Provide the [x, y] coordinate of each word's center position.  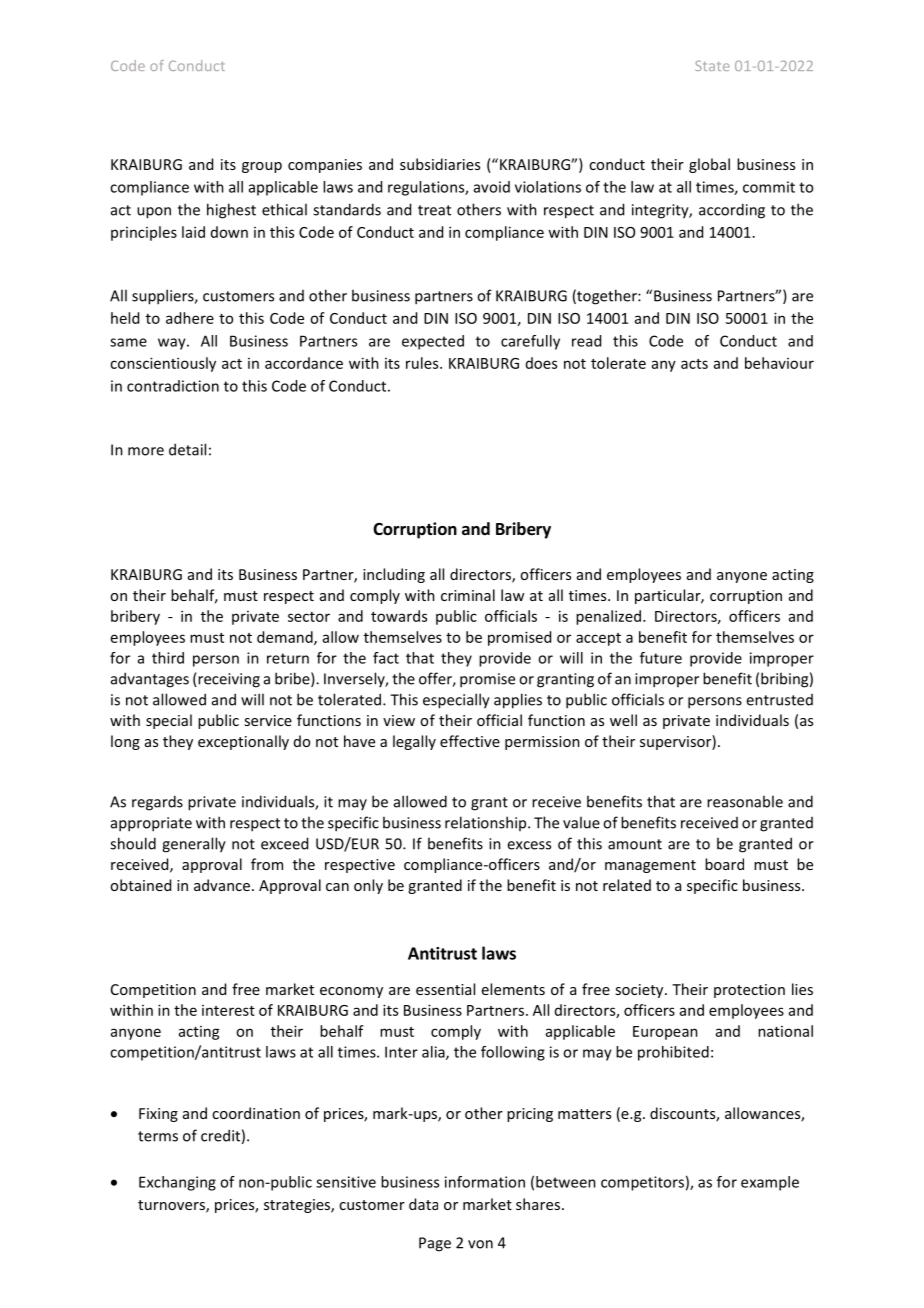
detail [187, 449]
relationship [487, 823]
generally [194, 845]
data [423, 1204]
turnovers [172, 1206]
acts [694, 364]
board [724, 864]
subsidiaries [440, 164]
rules [423, 363]
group [262, 167]
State [712, 65]
